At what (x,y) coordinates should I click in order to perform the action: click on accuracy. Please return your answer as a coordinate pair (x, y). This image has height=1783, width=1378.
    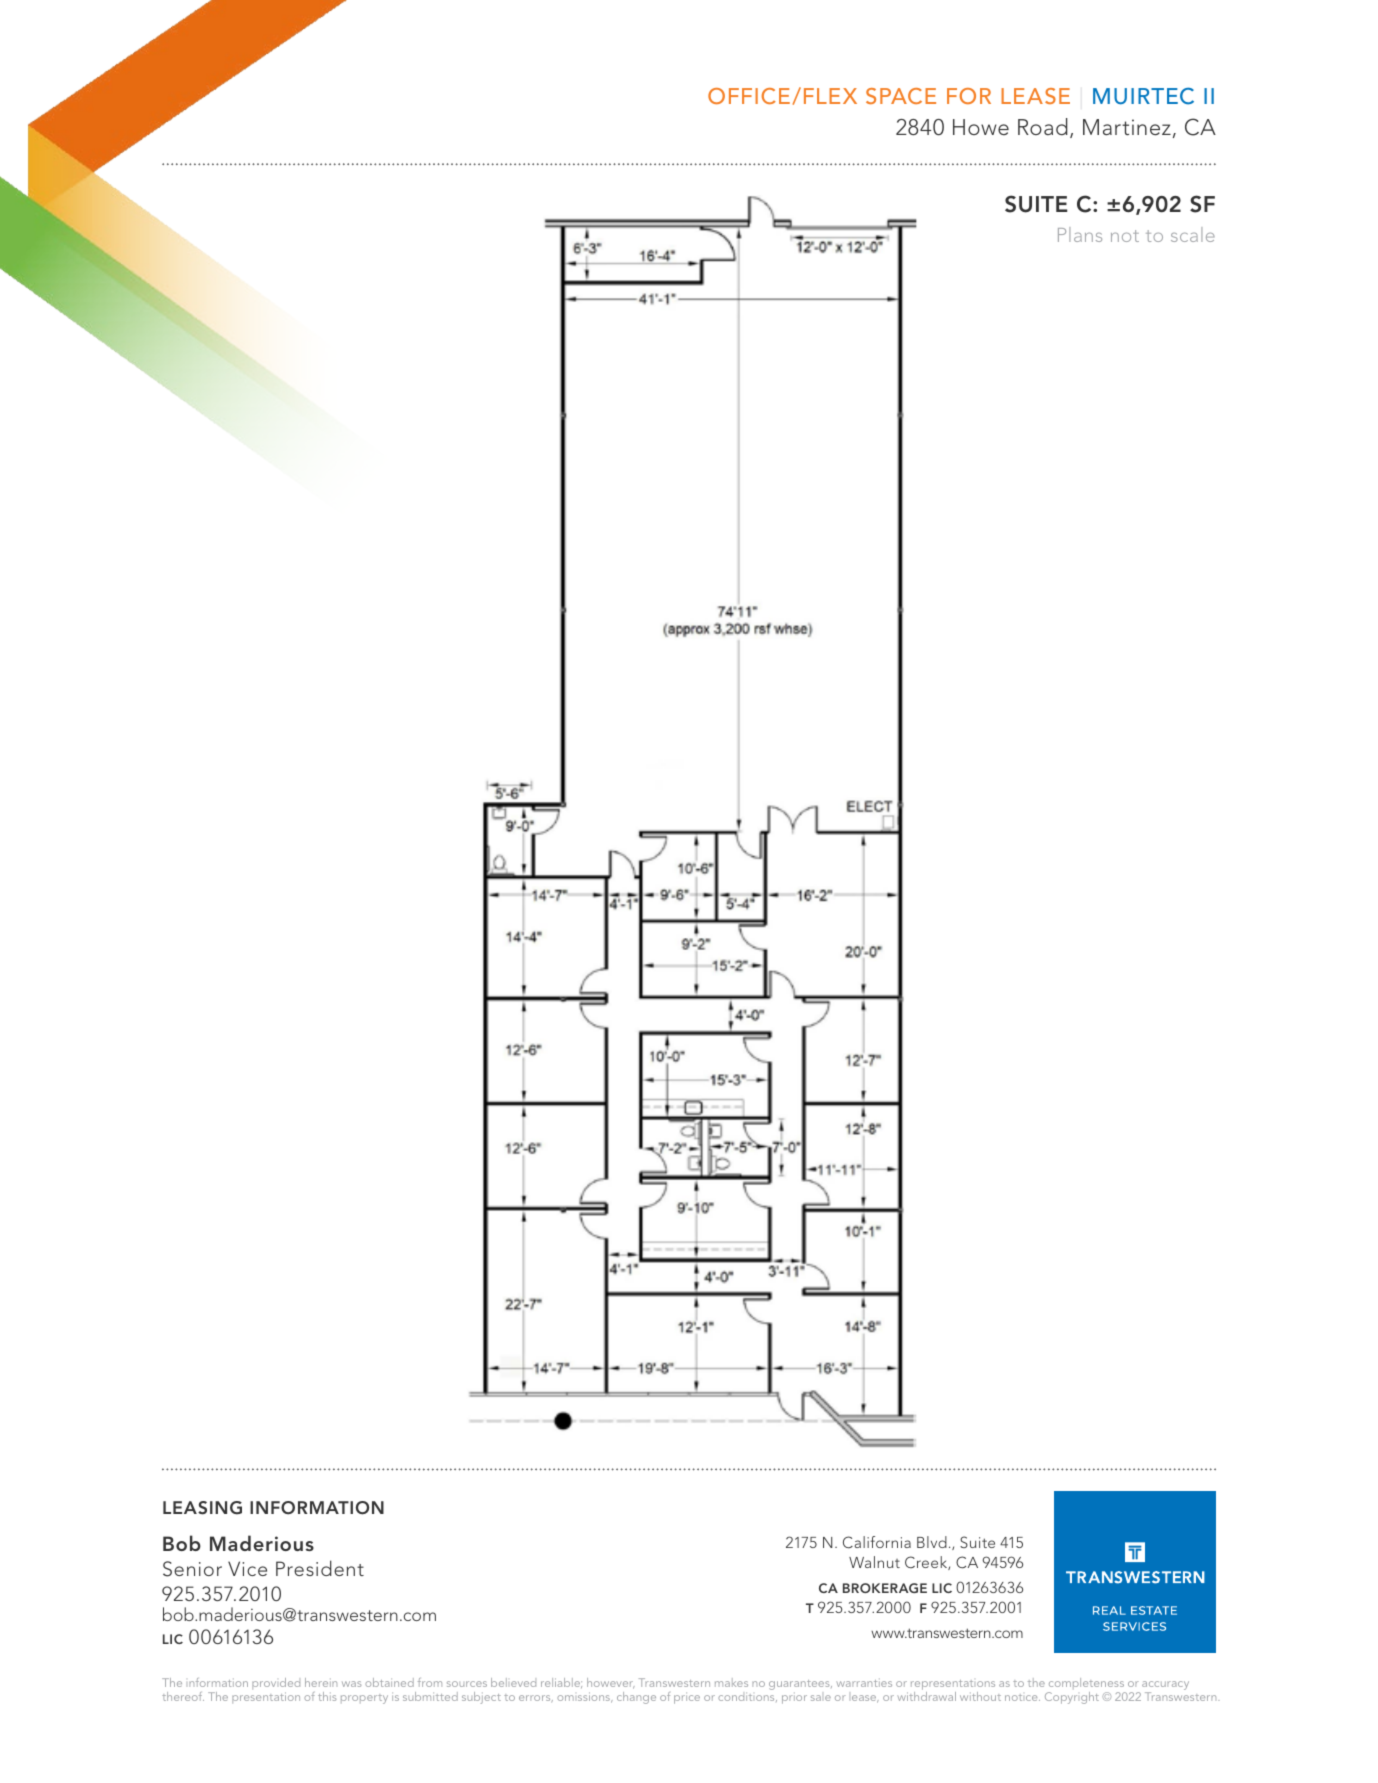
    Looking at the image, I should click on (1165, 1687).
